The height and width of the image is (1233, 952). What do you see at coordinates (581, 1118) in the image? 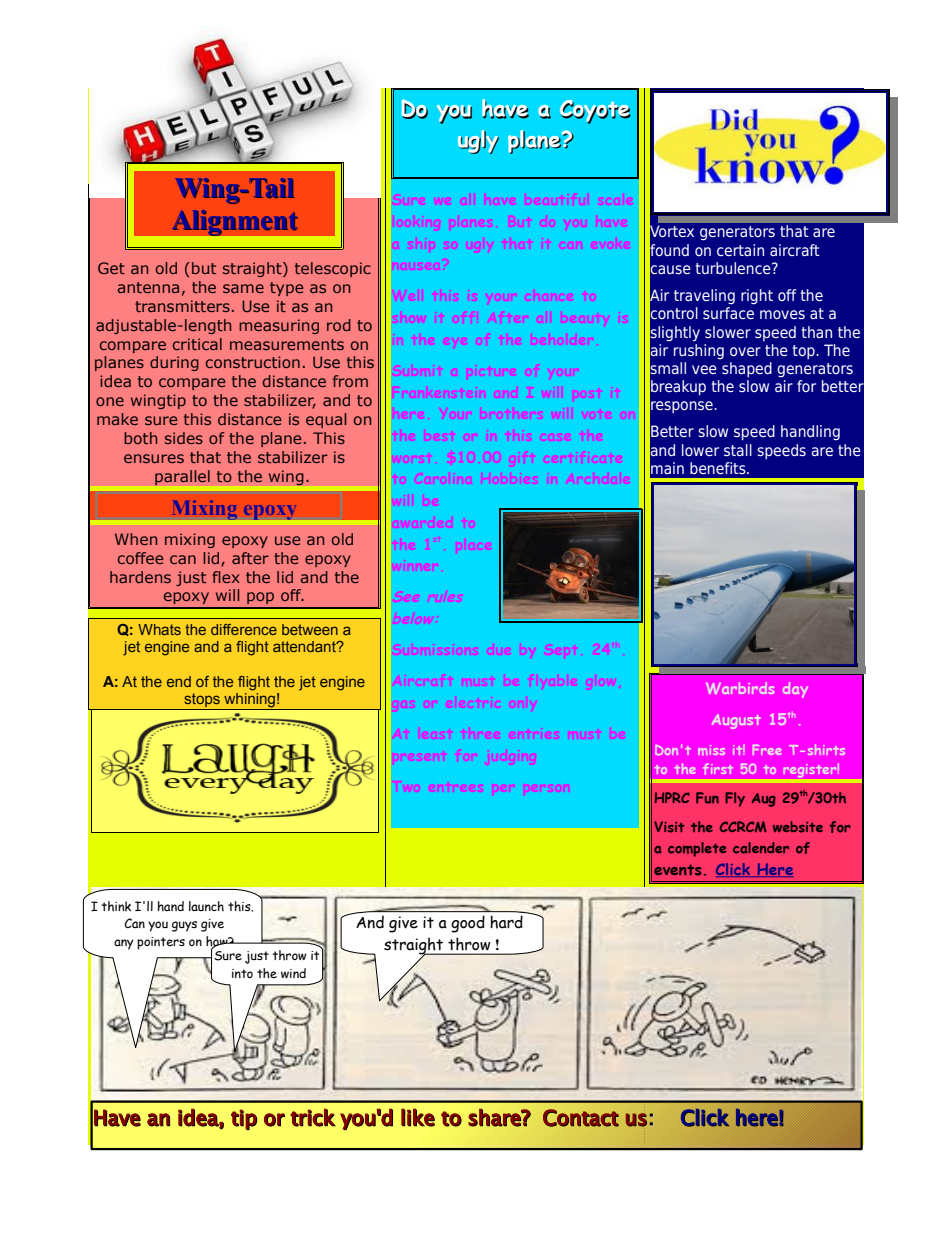
I see `Contact` at bounding box center [581, 1118].
